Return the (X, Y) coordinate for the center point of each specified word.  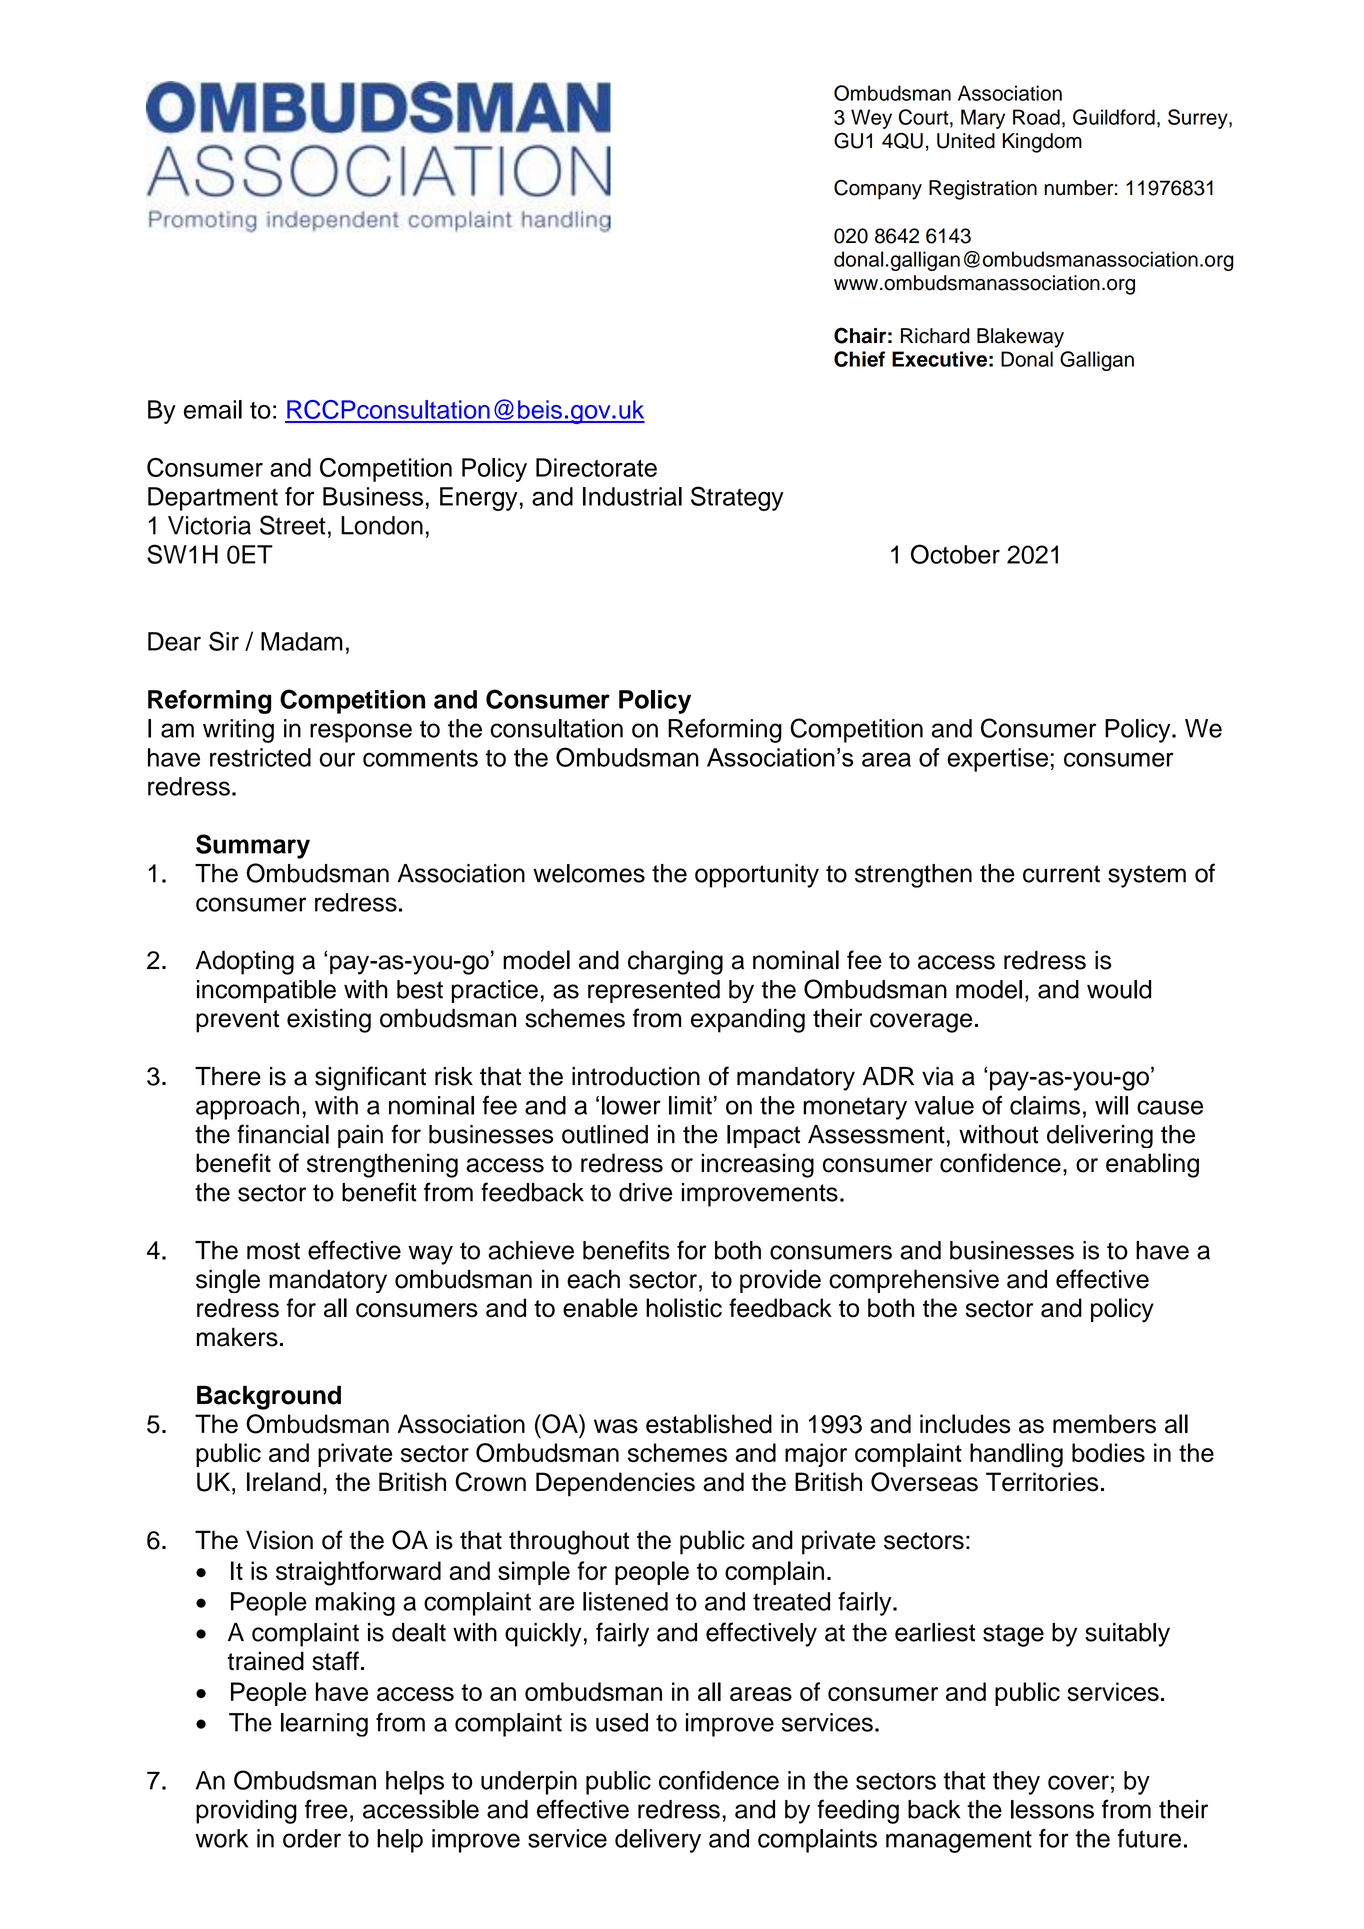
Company (878, 189)
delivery (658, 1841)
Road (1036, 117)
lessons (1052, 1809)
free (326, 1809)
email (213, 409)
